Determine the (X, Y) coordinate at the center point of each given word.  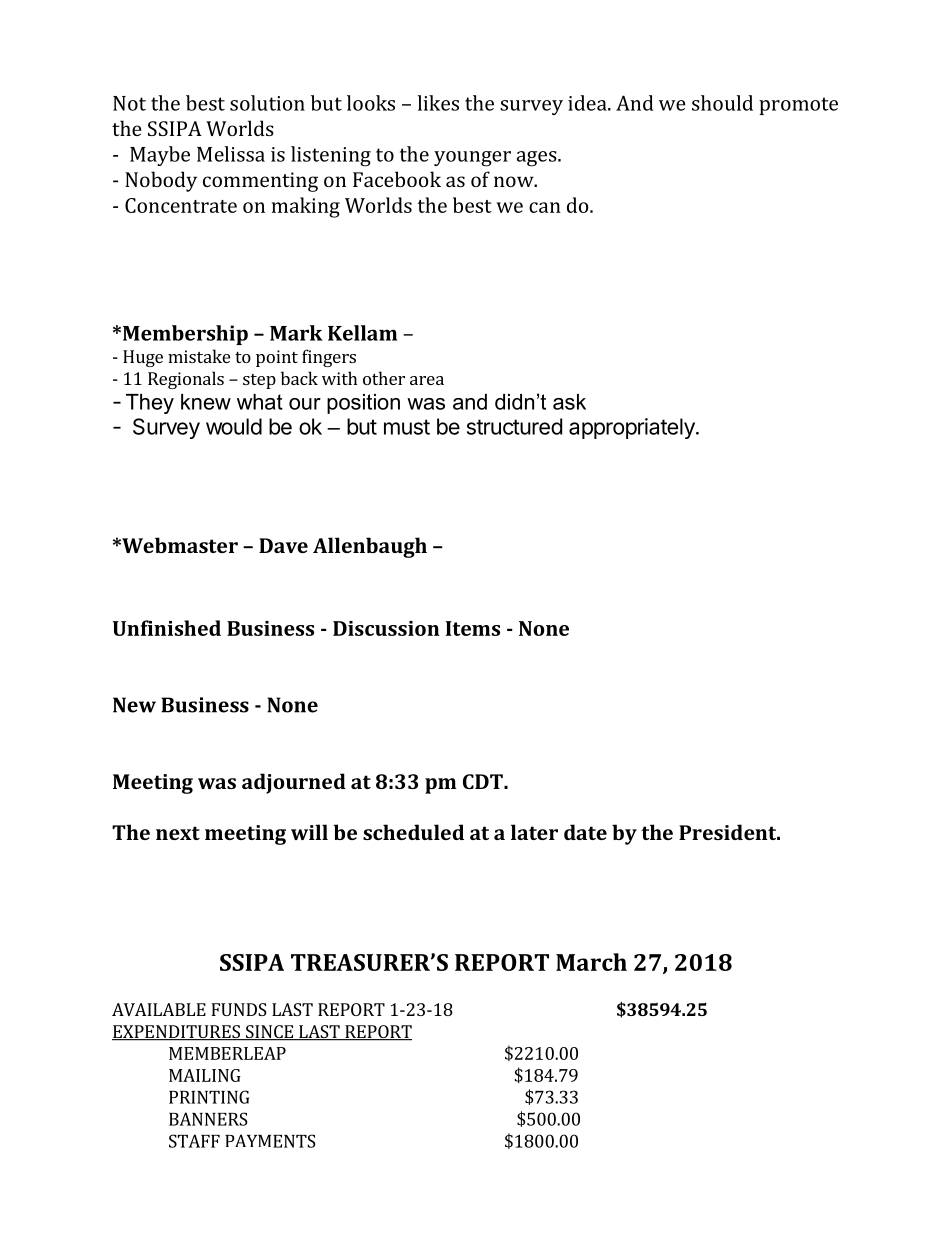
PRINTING (209, 1097)
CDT (484, 781)
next (178, 833)
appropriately (633, 428)
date (585, 832)
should (722, 103)
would (234, 426)
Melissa (231, 154)
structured (514, 426)
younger (472, 159)
